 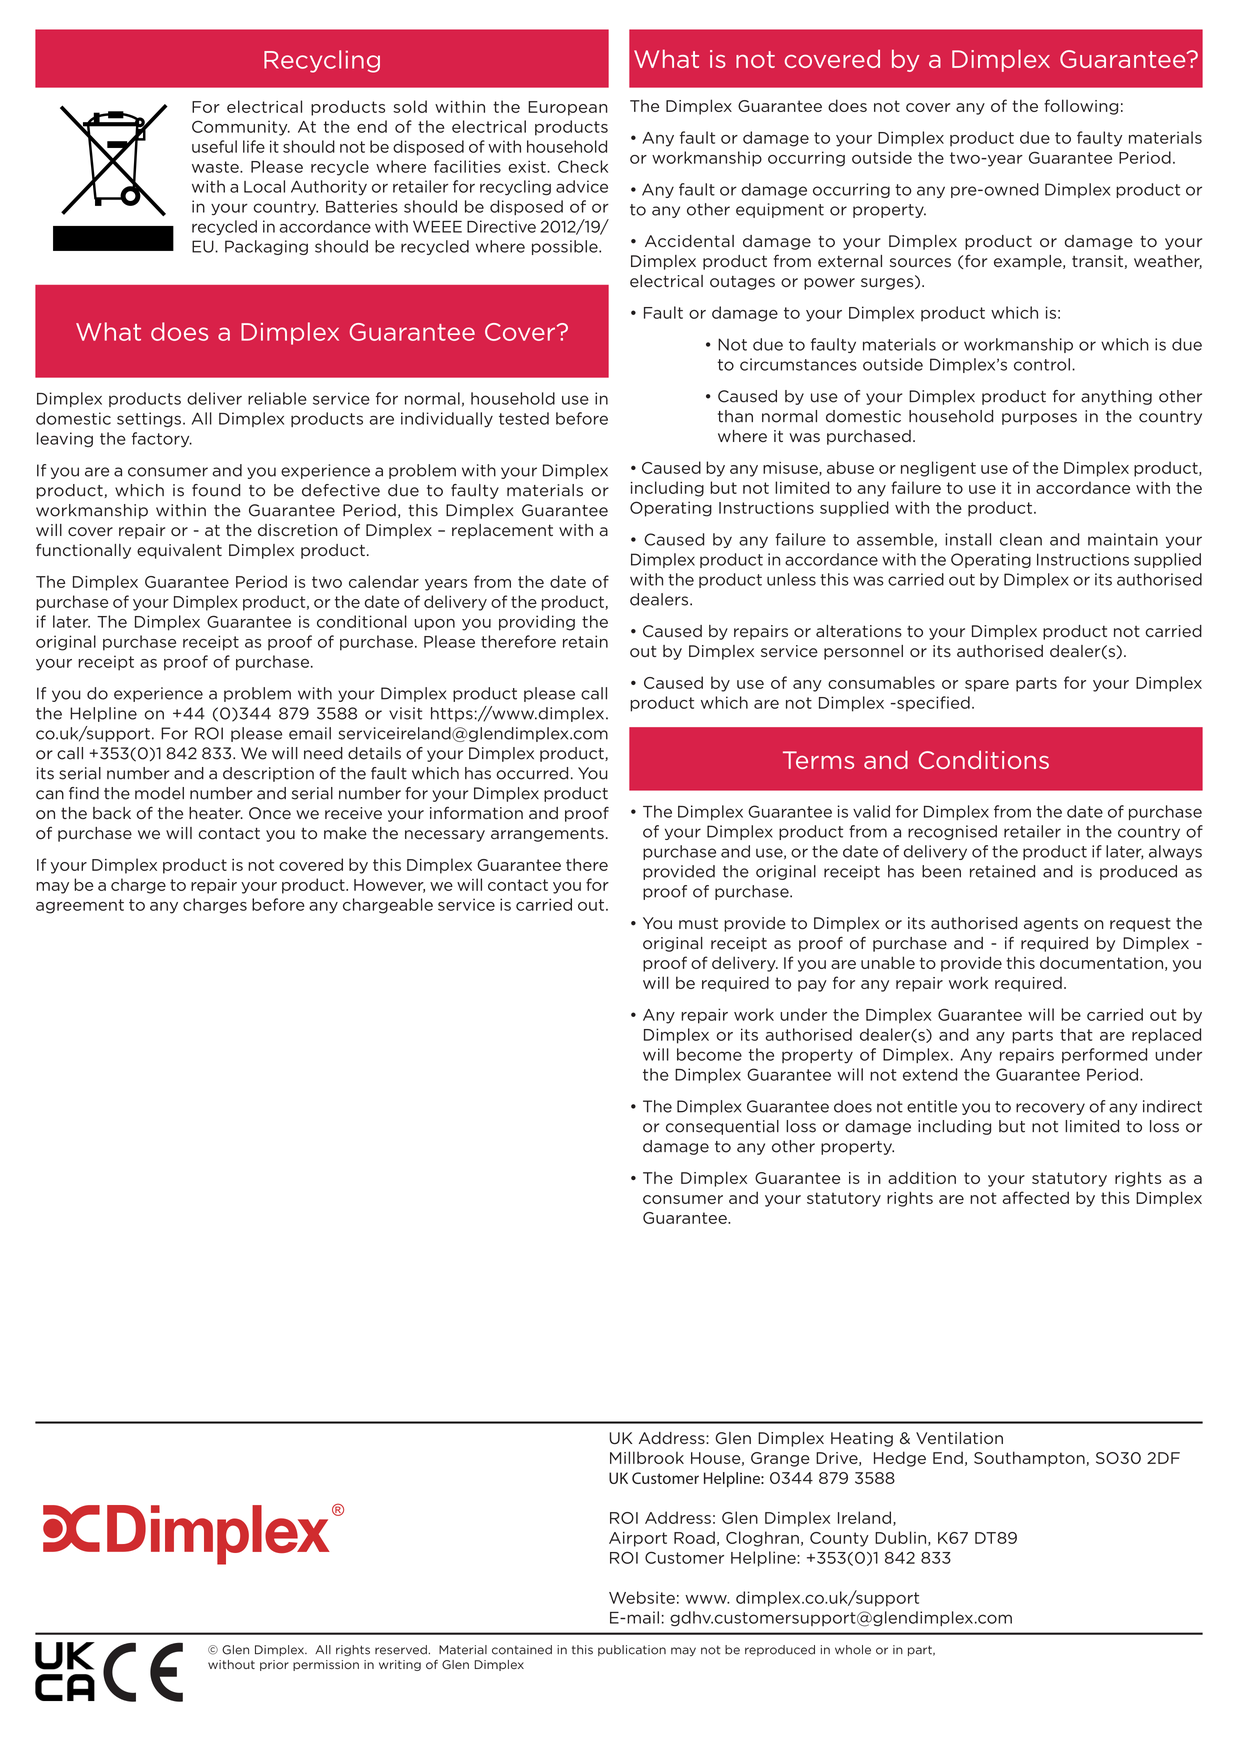 I want to click on Check, so click(x=583, y=166).
